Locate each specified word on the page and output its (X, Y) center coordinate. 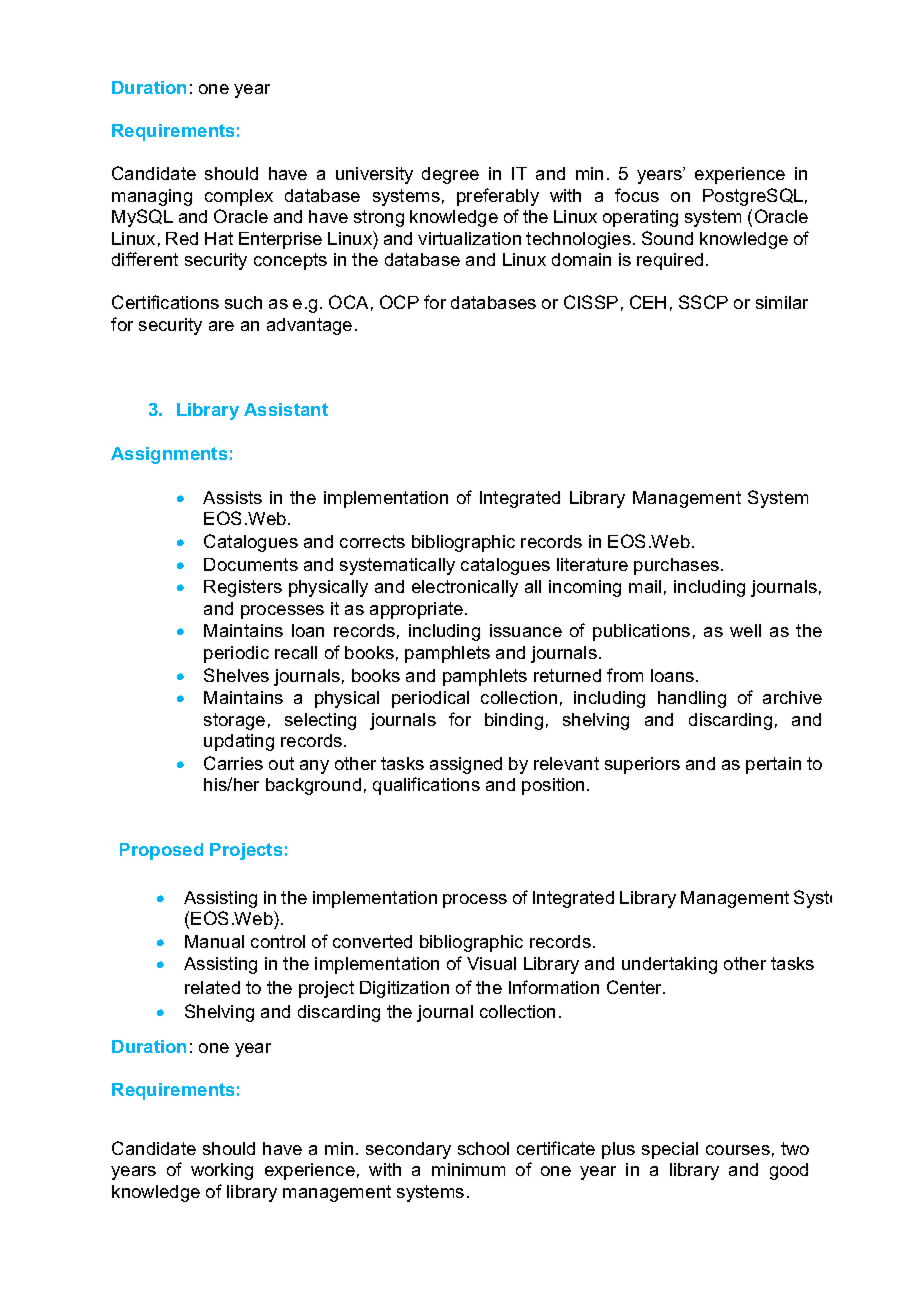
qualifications (426, 786)
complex (239, 197)
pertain (773, 765)
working (222, 1171)
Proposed (161, 851)
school (483, 1148)
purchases (678, 566)
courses (738, 1150)
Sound (667, 238)
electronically (465, 588)
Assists (232, 497)
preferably (498, 197)
